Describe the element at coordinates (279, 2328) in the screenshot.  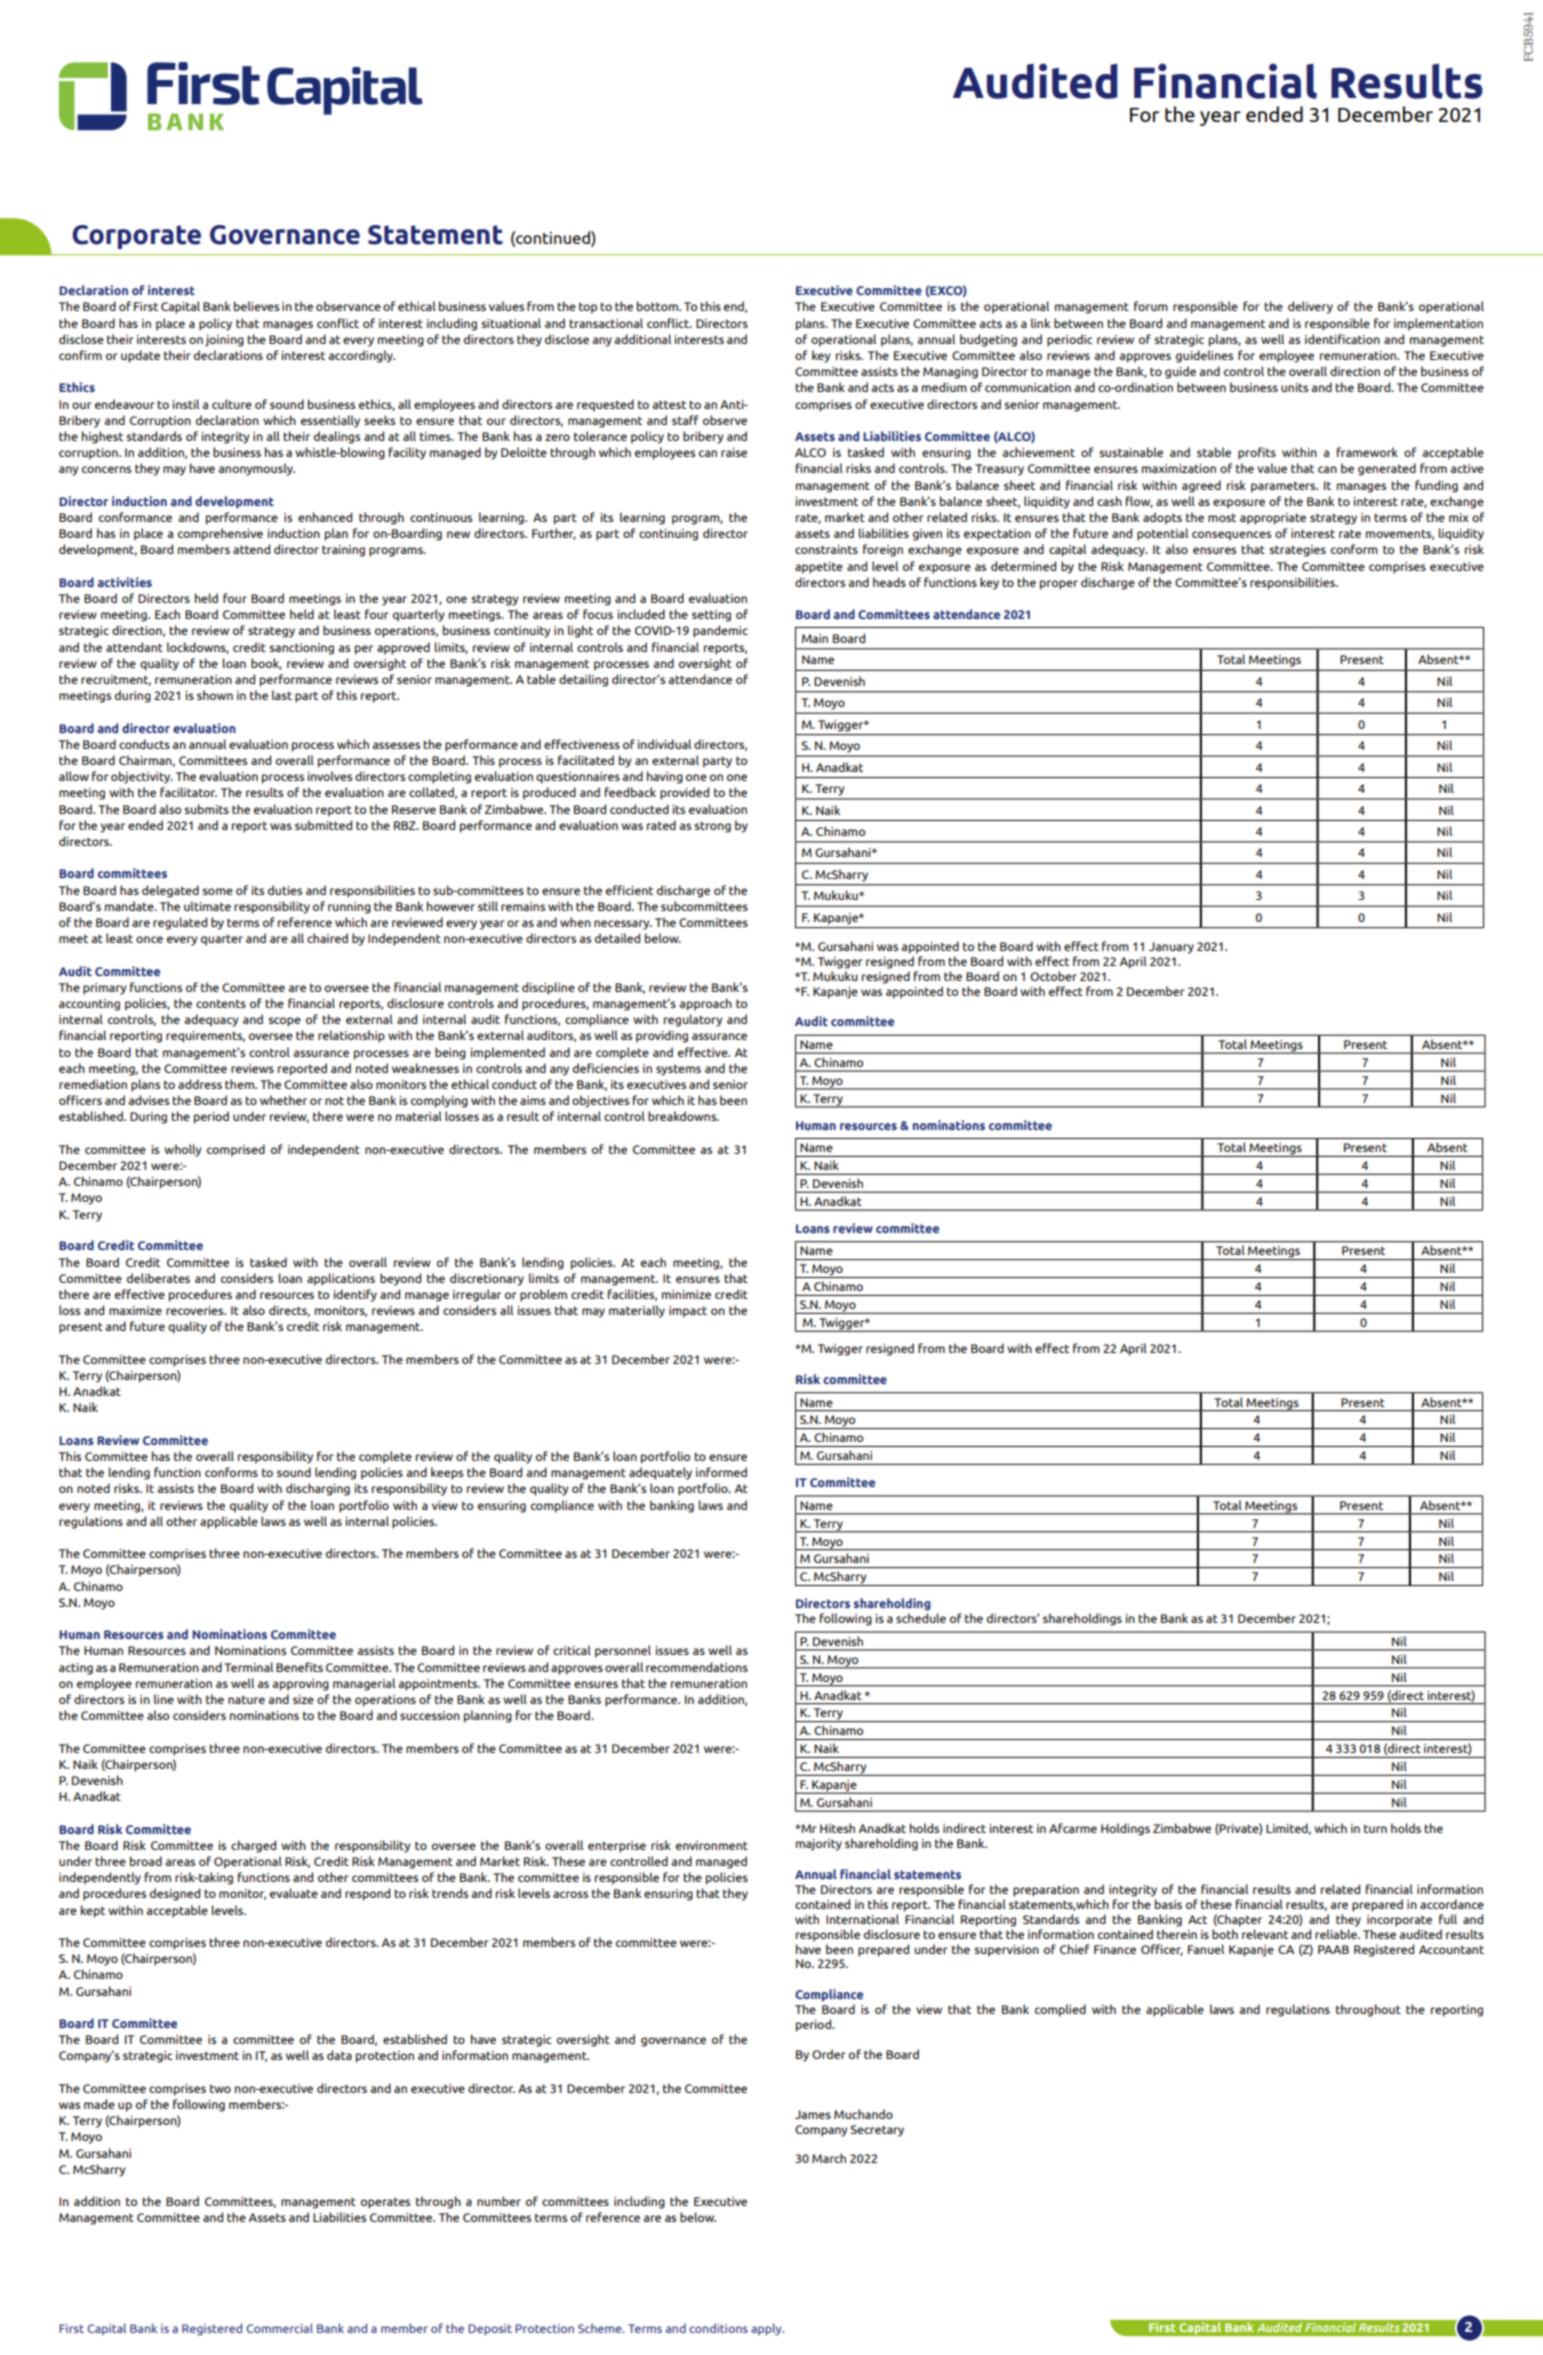
I see `Commercial` at that location.
